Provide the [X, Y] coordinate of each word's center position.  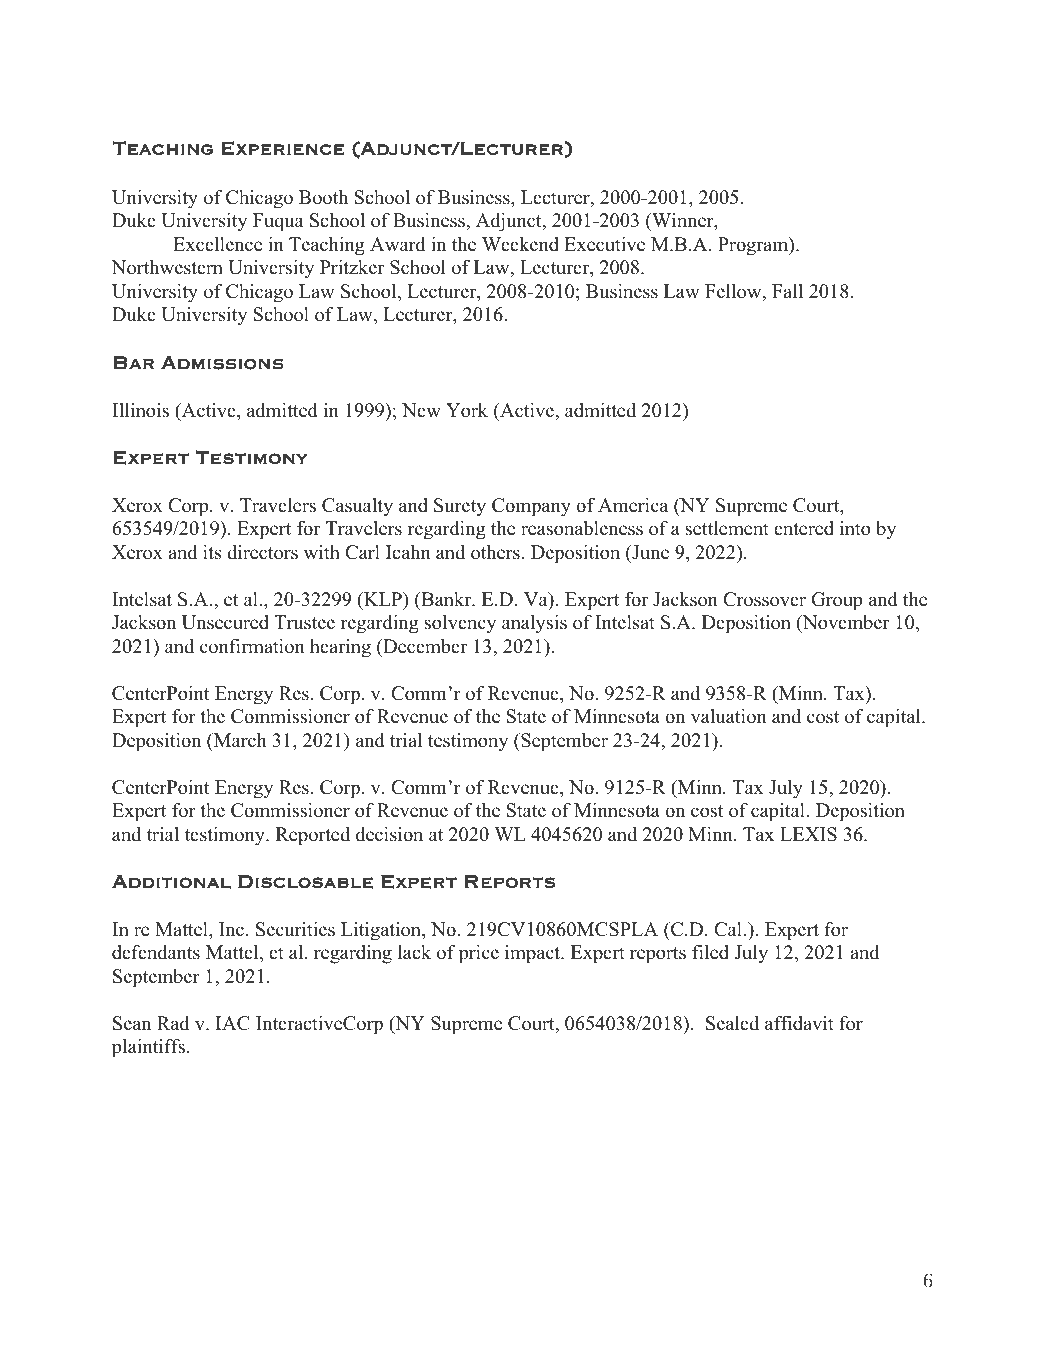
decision [389, 834]
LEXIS [808, 834]
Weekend [520, 244]
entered [804, 528]
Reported [313, 836]
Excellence [217, 244]
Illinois [140, 410]
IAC [233, 1023]
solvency [460, 624]
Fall [787, 291]
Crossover [764, 599]
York [467, 410]
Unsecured [225, 622]
